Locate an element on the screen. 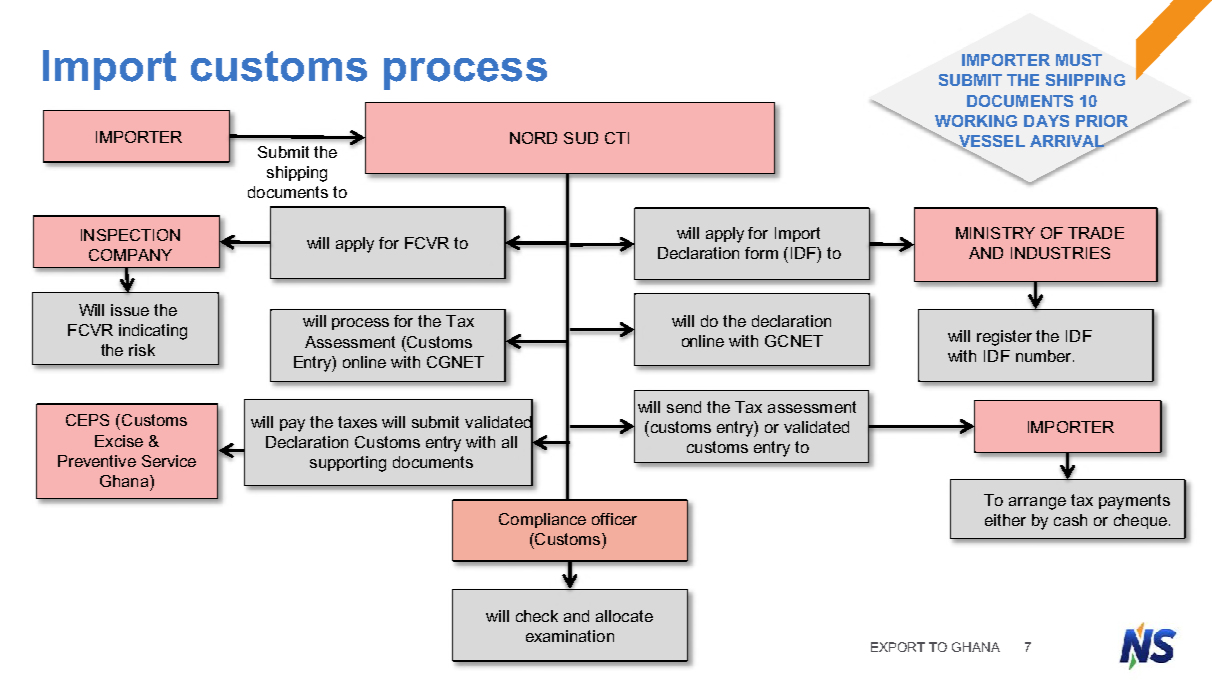 Image resolution: width=1212 pixels, height=682 pixels. NORD is located at coordinates (533, 138).
